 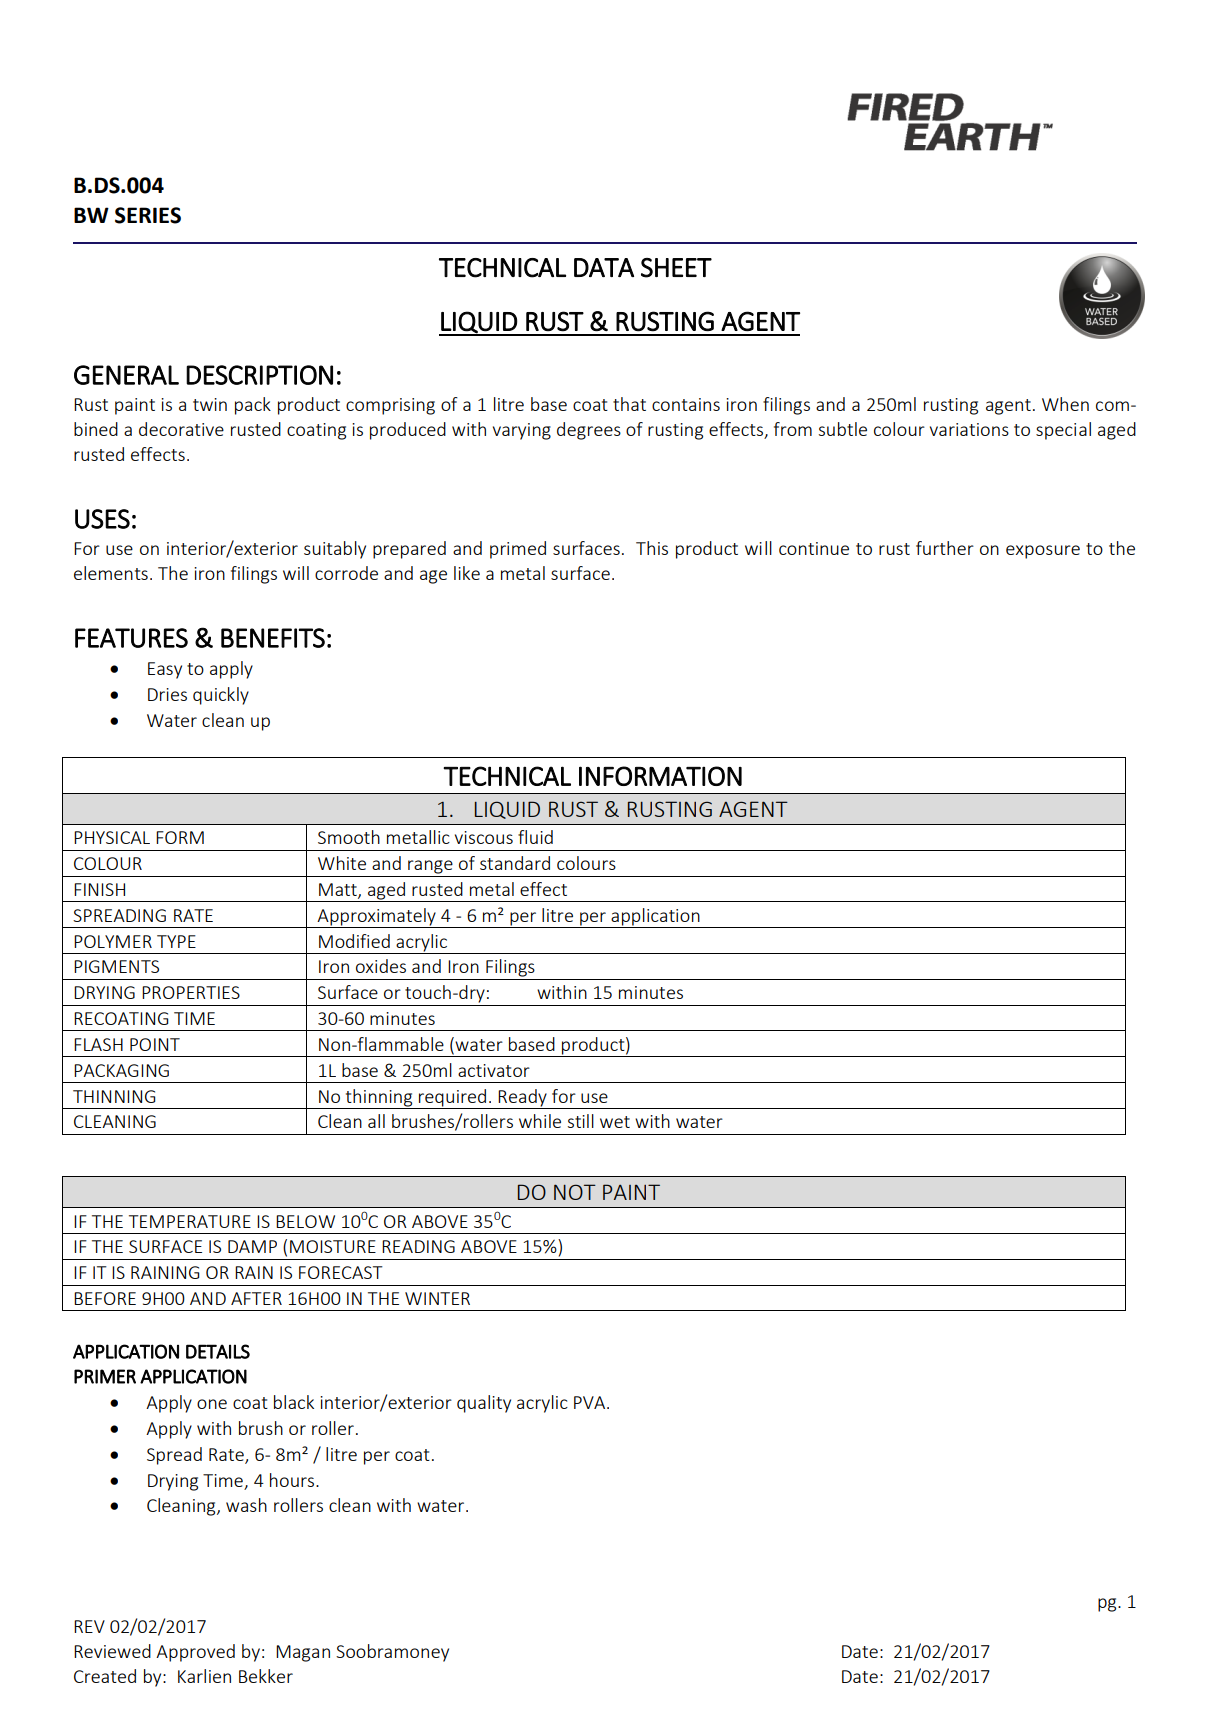 I want to click on PVA, so click(x=591, y=1402).
